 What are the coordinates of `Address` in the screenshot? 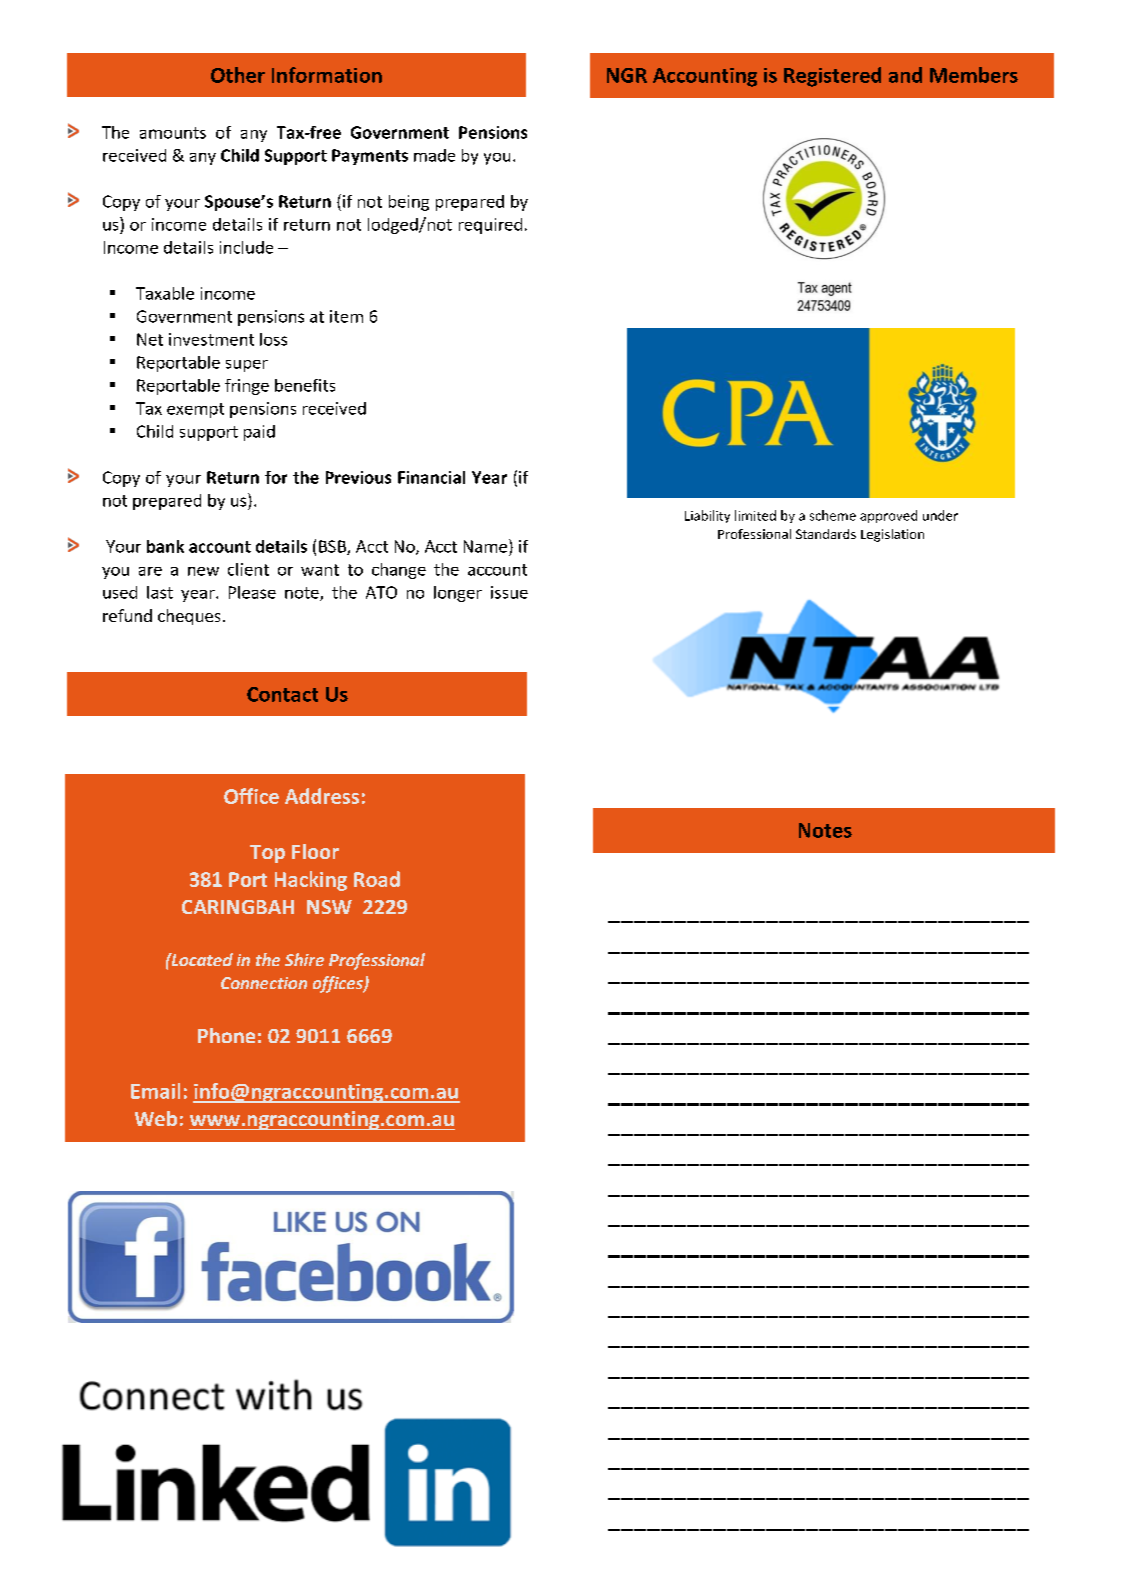 It's located at (322, 796).
